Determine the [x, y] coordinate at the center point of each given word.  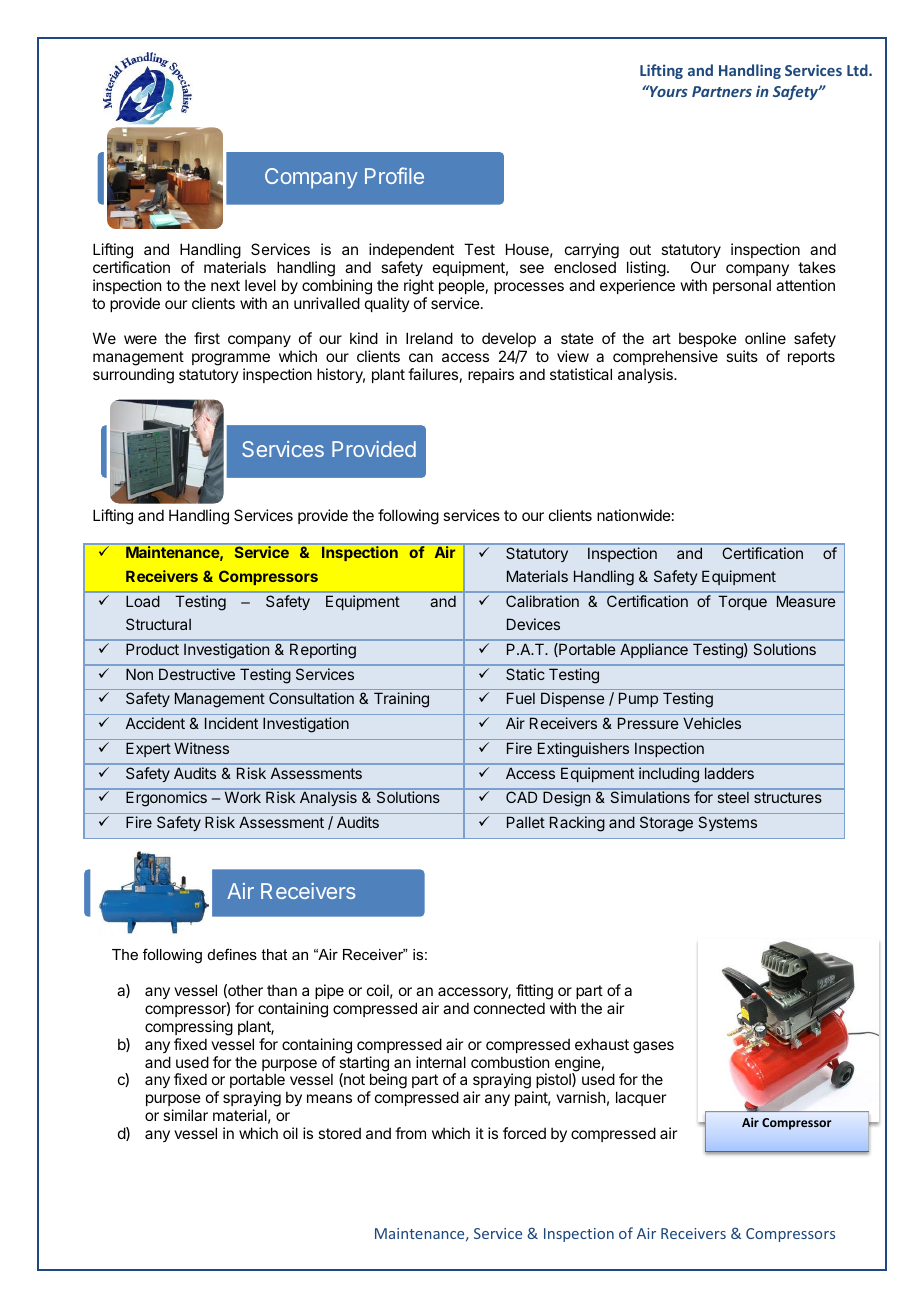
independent [411, 250]
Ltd [858, 70]
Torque [742, 602]
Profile [394, 175]
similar [185, 1115]
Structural [158, 624]
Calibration [542, 601]
